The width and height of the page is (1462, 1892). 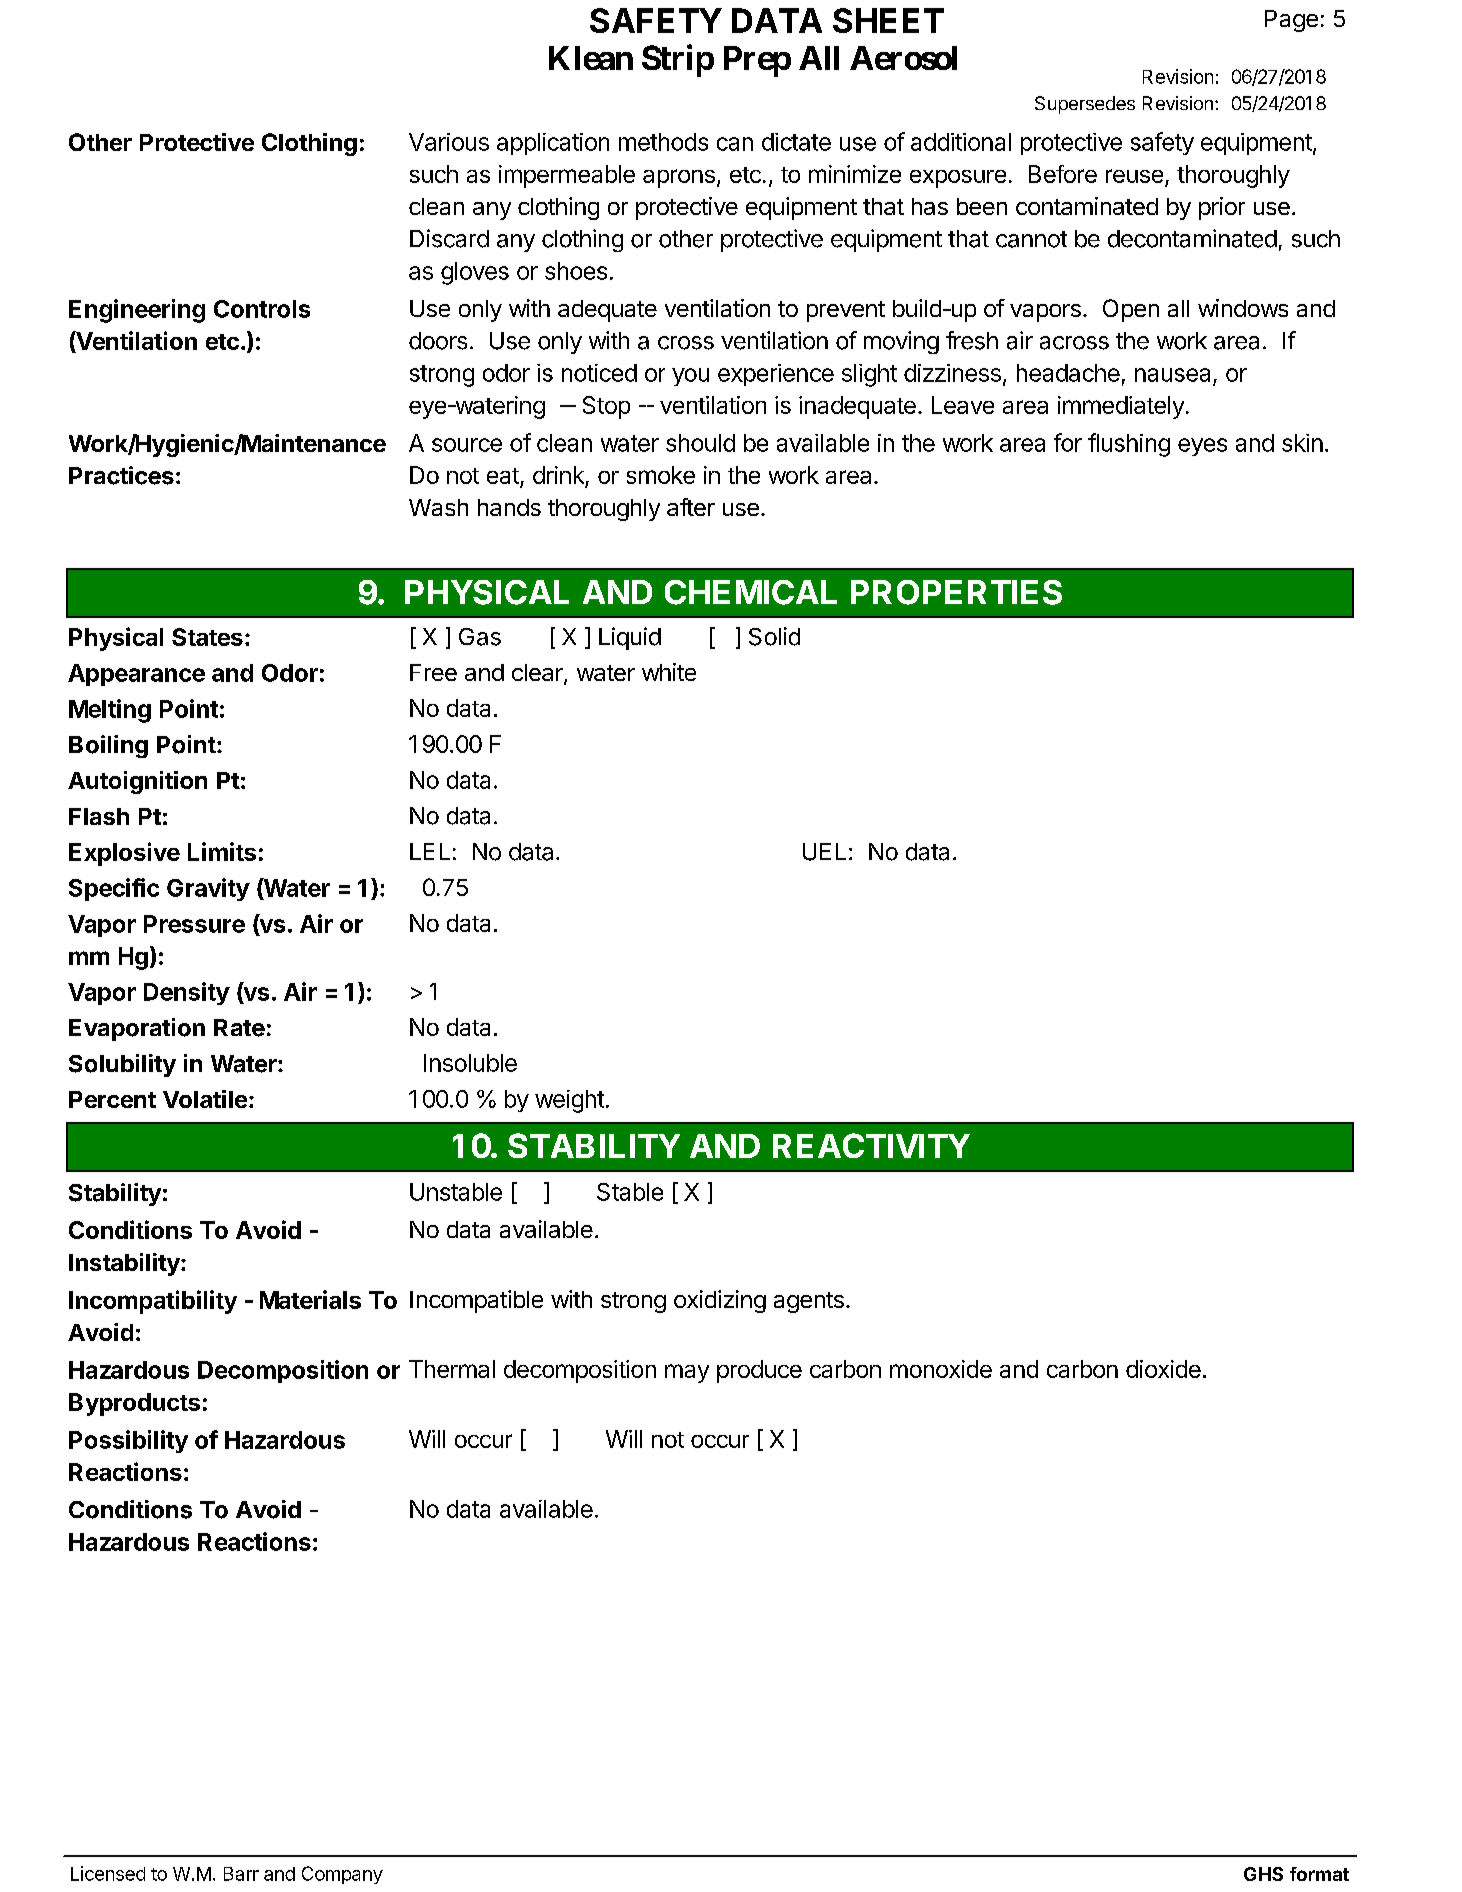 I want to click on Barr, so click(x=241, y=1874).
